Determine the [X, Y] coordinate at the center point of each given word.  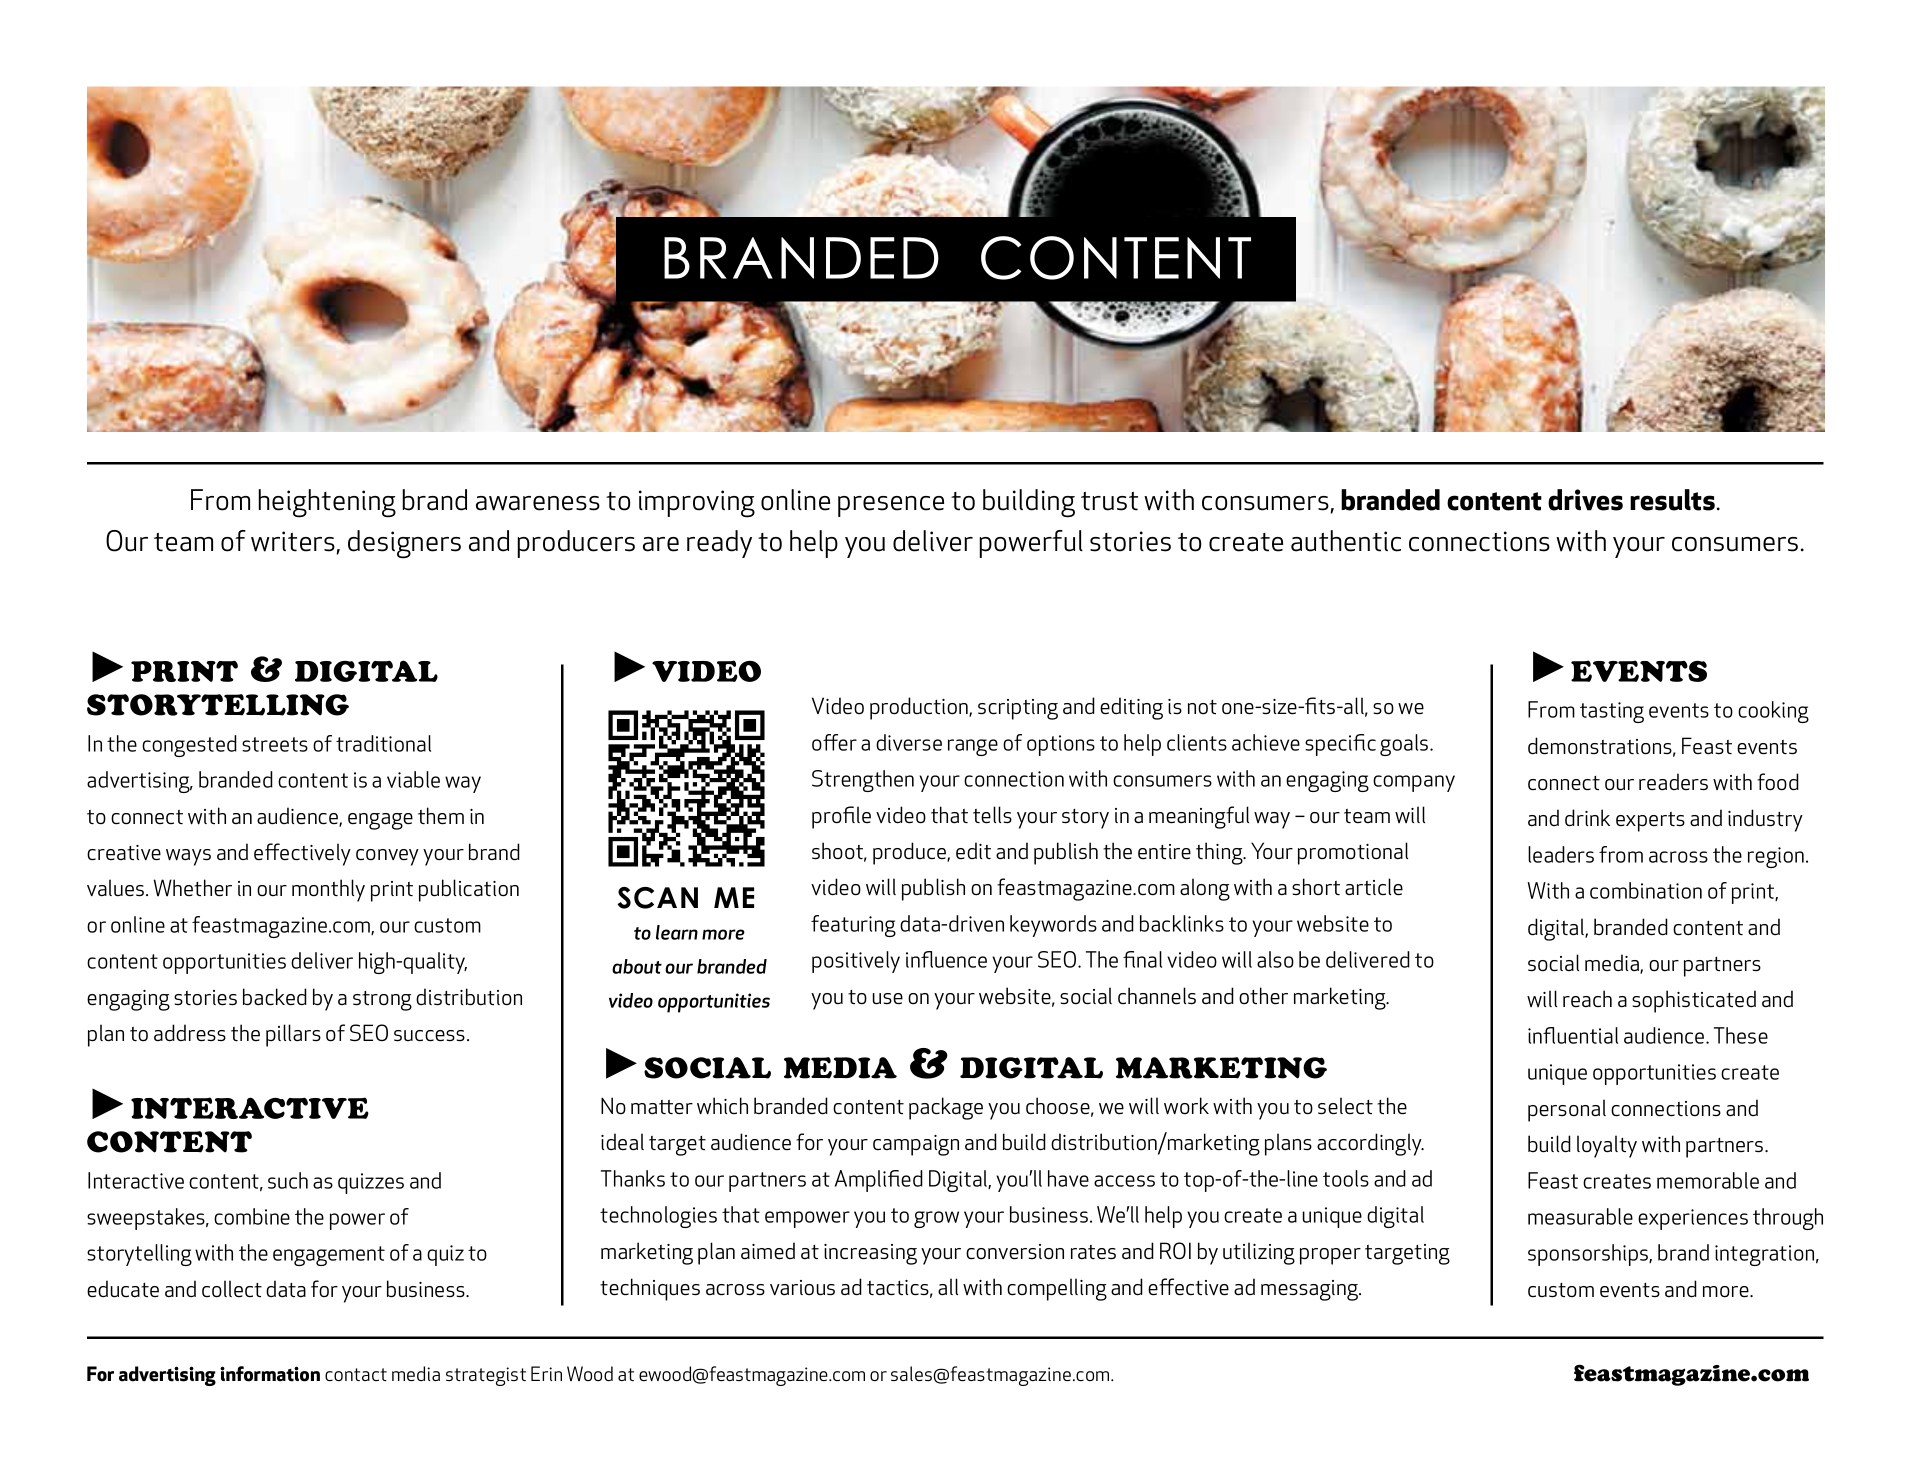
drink [1587, 818]
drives [1585, 500]
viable [413, 779]
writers [293, 541]
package [946, 1108]
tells [992, 815]
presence [891, 506]
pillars [293, 1035]
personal [1567, 1110]
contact [356, 1374]
